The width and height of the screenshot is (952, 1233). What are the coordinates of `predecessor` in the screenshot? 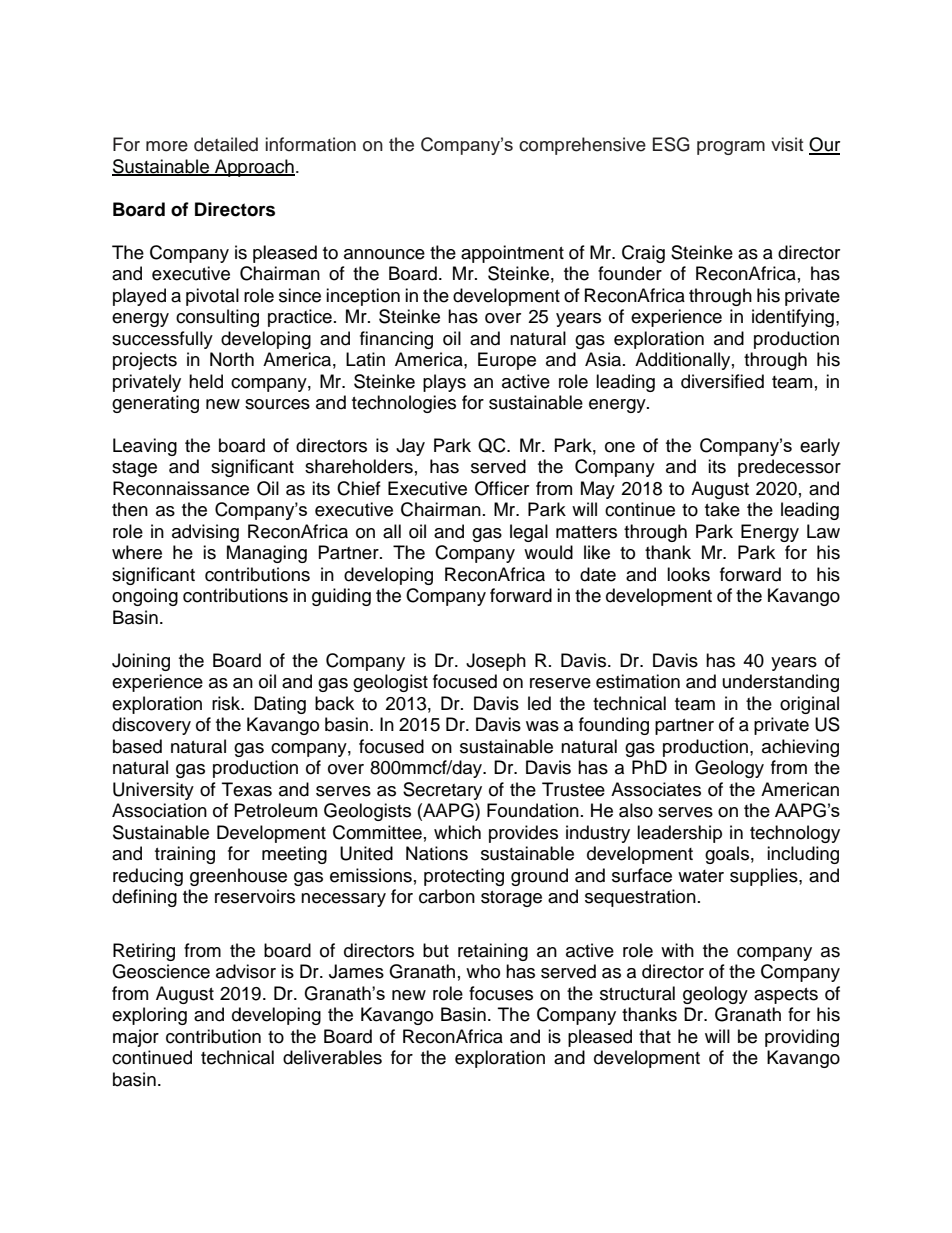 It's located at (789, 468).
